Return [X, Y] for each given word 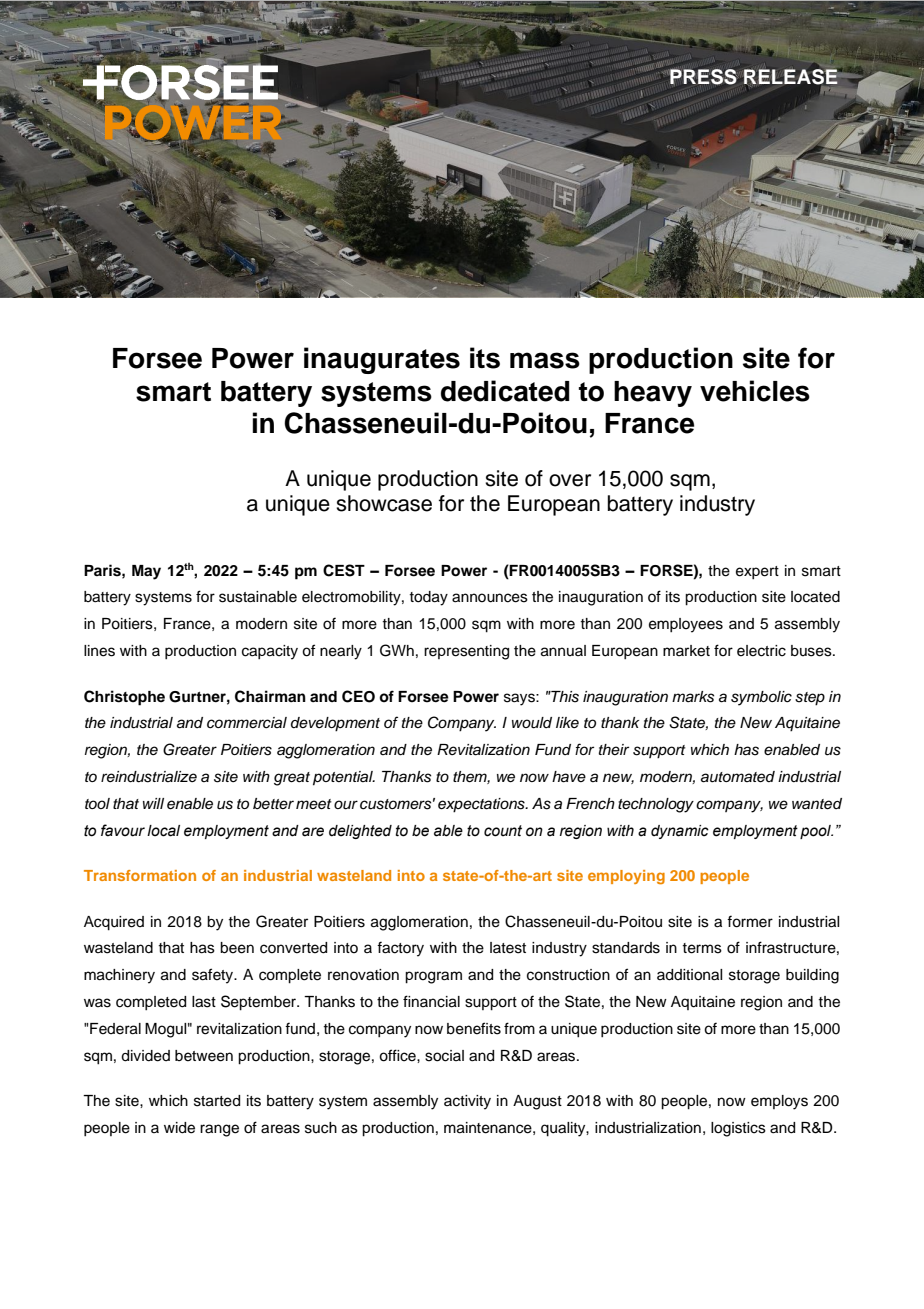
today [428, 598]
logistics [738, 1129]
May [146, 572]
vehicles [755, 391]
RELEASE [792, 78]
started [217, 1101]
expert [757, 572]
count [503, 831]
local [163, 831]
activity [467, 1102]
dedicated [505, 391]
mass [545, 360]
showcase [384, 503]
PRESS [703, 77]
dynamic [680, 832]
